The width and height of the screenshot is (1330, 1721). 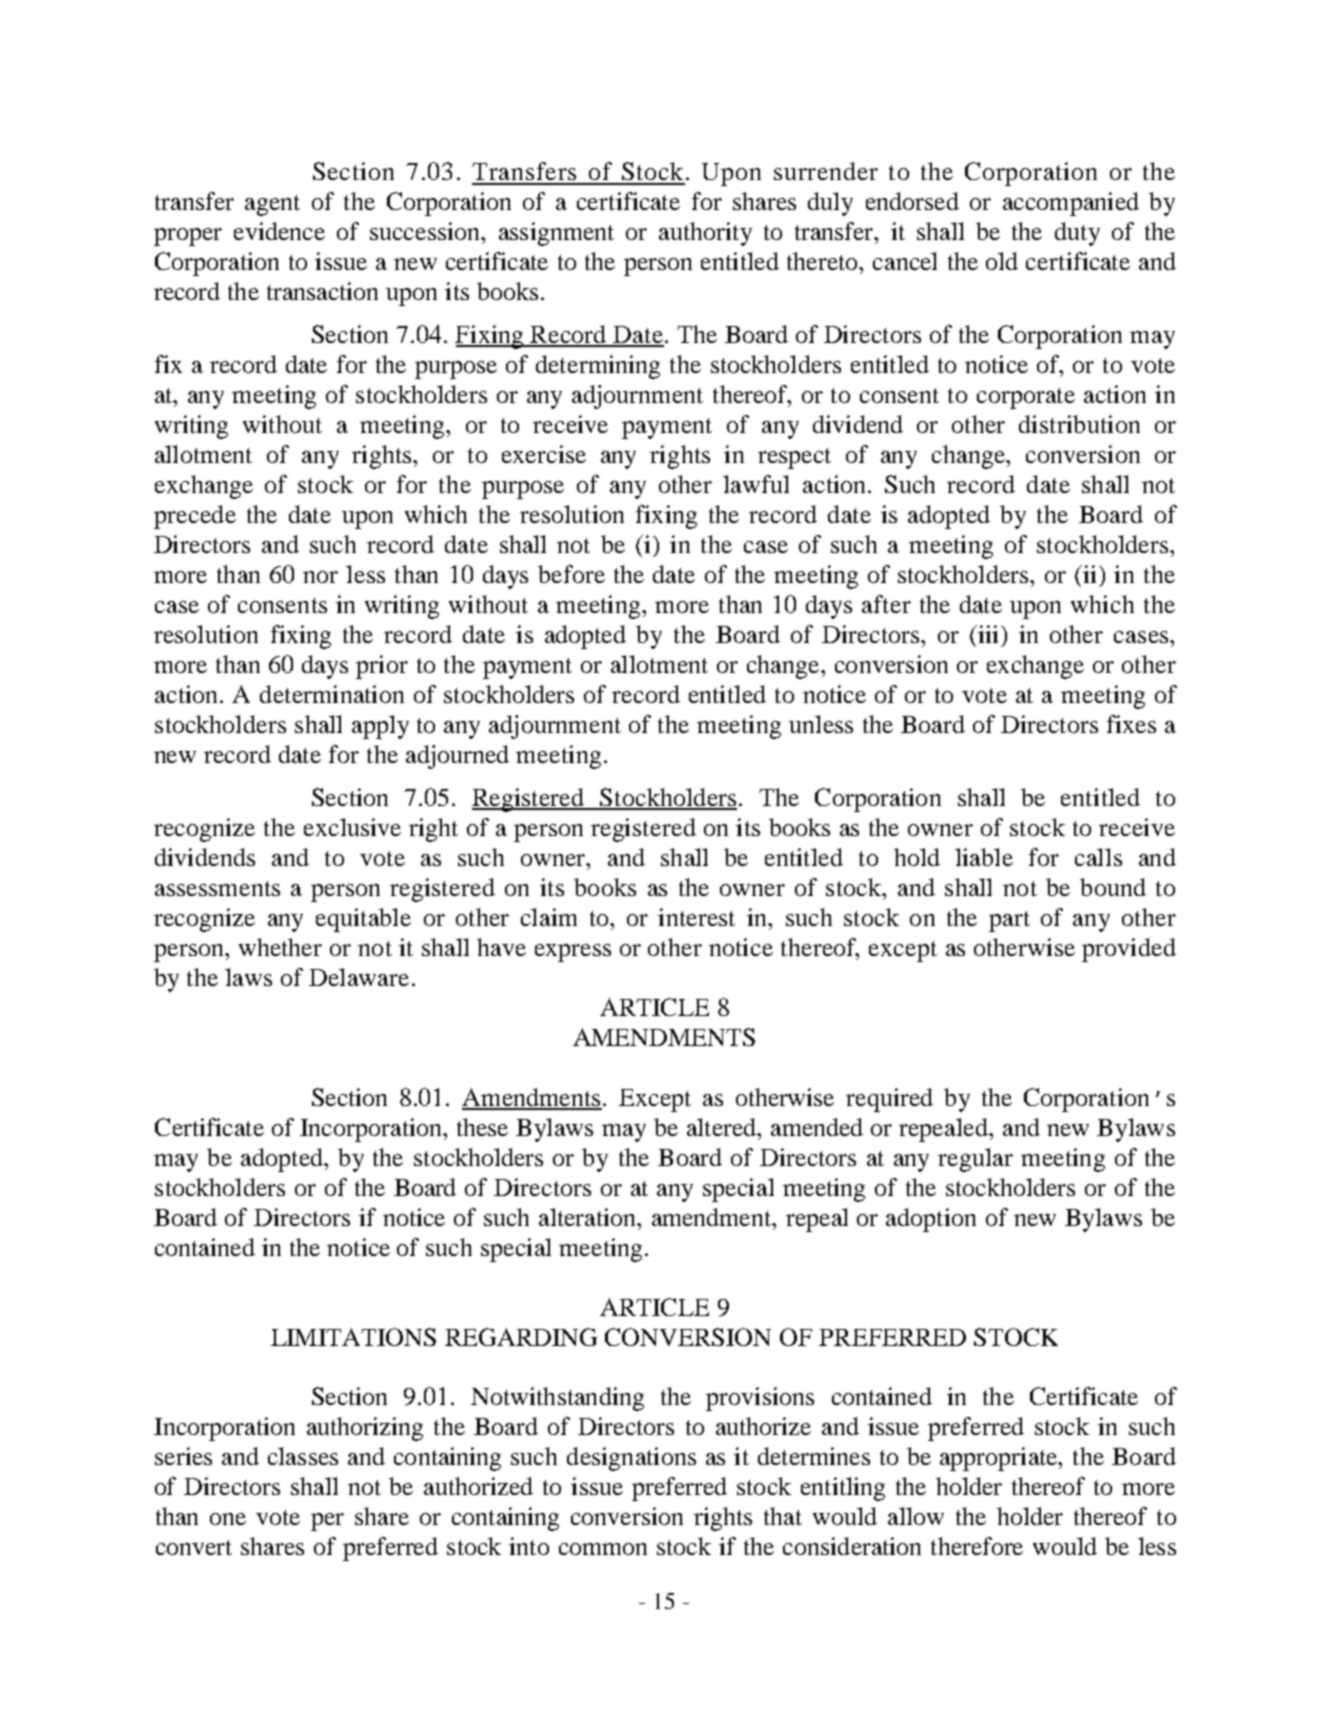 What do you see at coordinates (975, 1160) in the screenshot?
I see `regular` at bounding box center [975, 1160].
